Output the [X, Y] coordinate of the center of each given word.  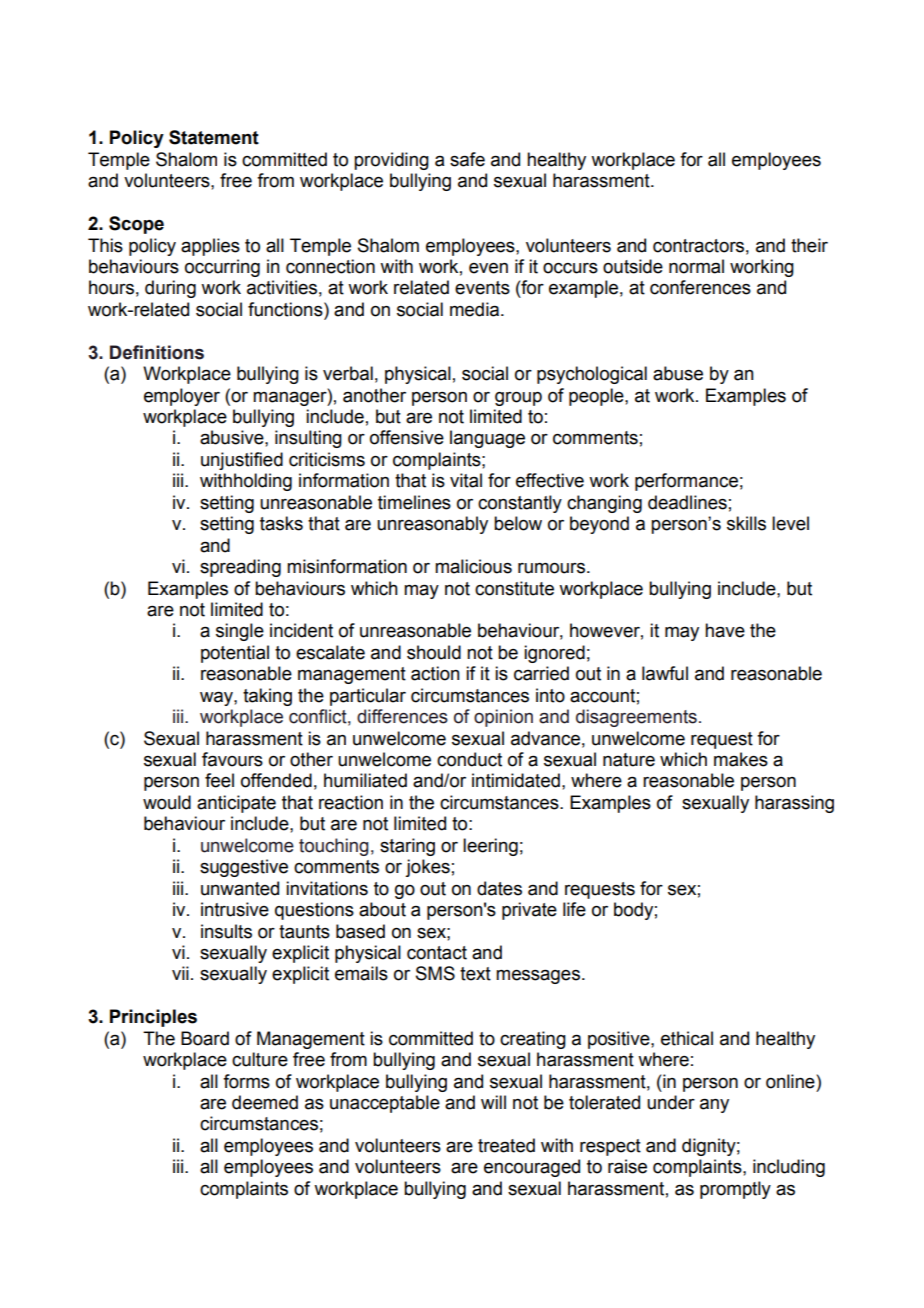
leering [490, 847]
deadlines [687, 502]
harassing [794, 804]
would [167, 802]
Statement [214, 137]
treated [506, 1145]
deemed [265, 1102]
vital [466, 480]
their [809, 245]
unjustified [242, 461]
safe [467, 159]
